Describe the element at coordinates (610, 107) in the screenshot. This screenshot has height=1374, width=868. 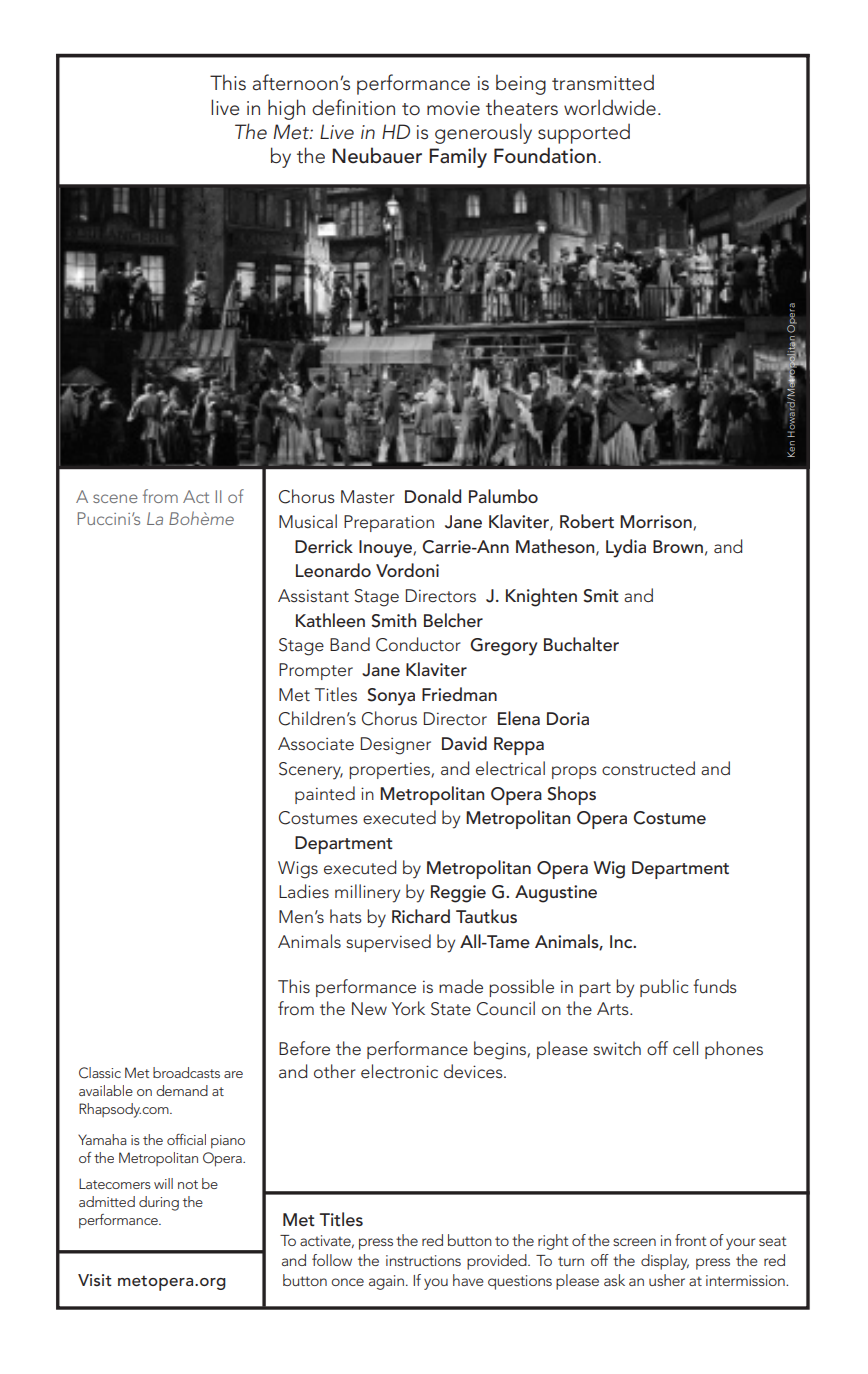
I see `worldwide` at that location.
